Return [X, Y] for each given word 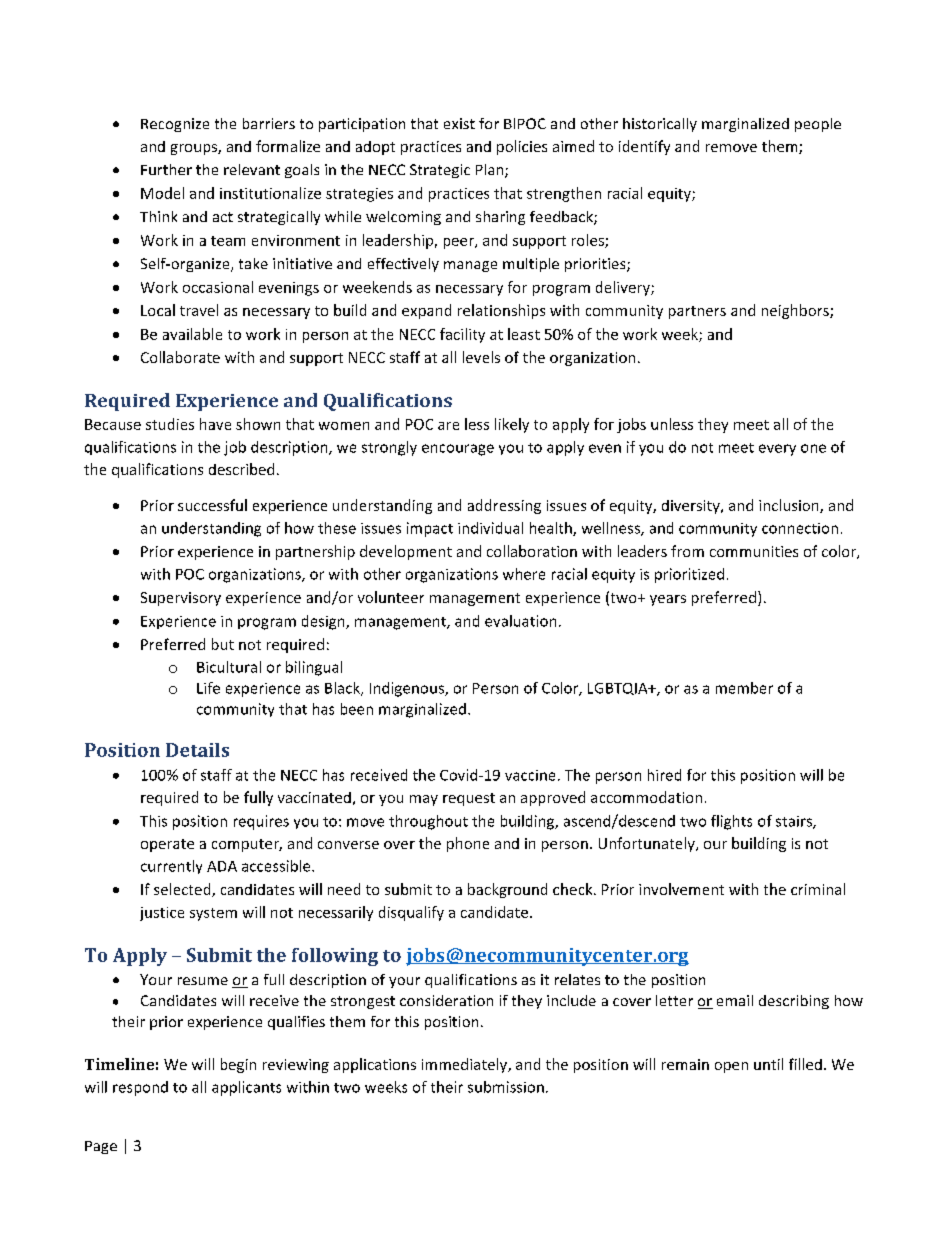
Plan [491, 171]
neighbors [796, 311]
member [744, 688]
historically [660, 125]
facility [462, 335]
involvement [681, 889]
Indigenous [408, 689]
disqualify [411, 913]
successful [212, 505]
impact [430, 529]
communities [754, 551]
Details [197, 750]
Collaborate [180, 357]
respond [140, 1088]
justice [162, 914]
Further [166, 169]
